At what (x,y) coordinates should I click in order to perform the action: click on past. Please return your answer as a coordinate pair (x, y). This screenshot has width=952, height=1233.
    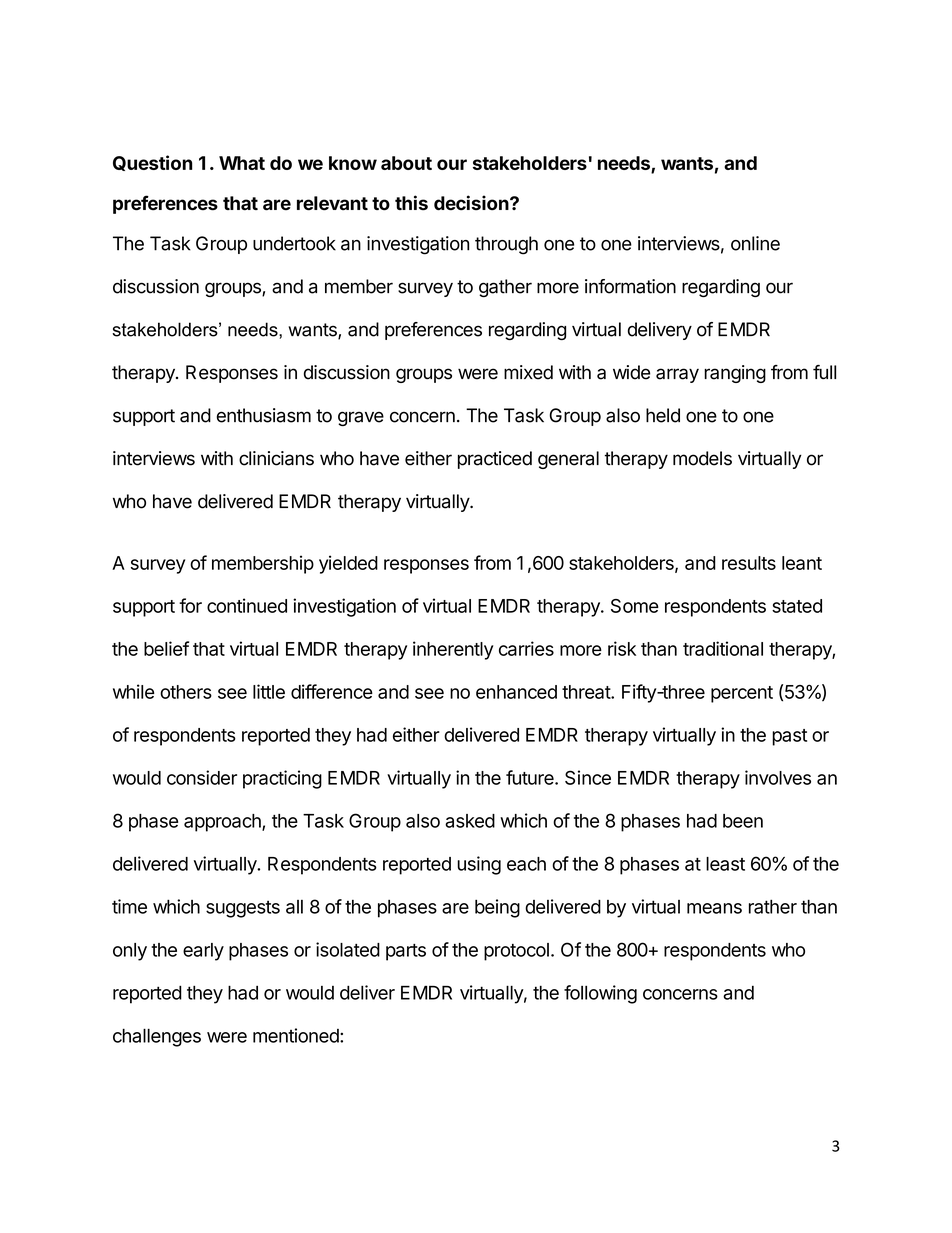
    Looking at the image, I should click on (789, 737).
